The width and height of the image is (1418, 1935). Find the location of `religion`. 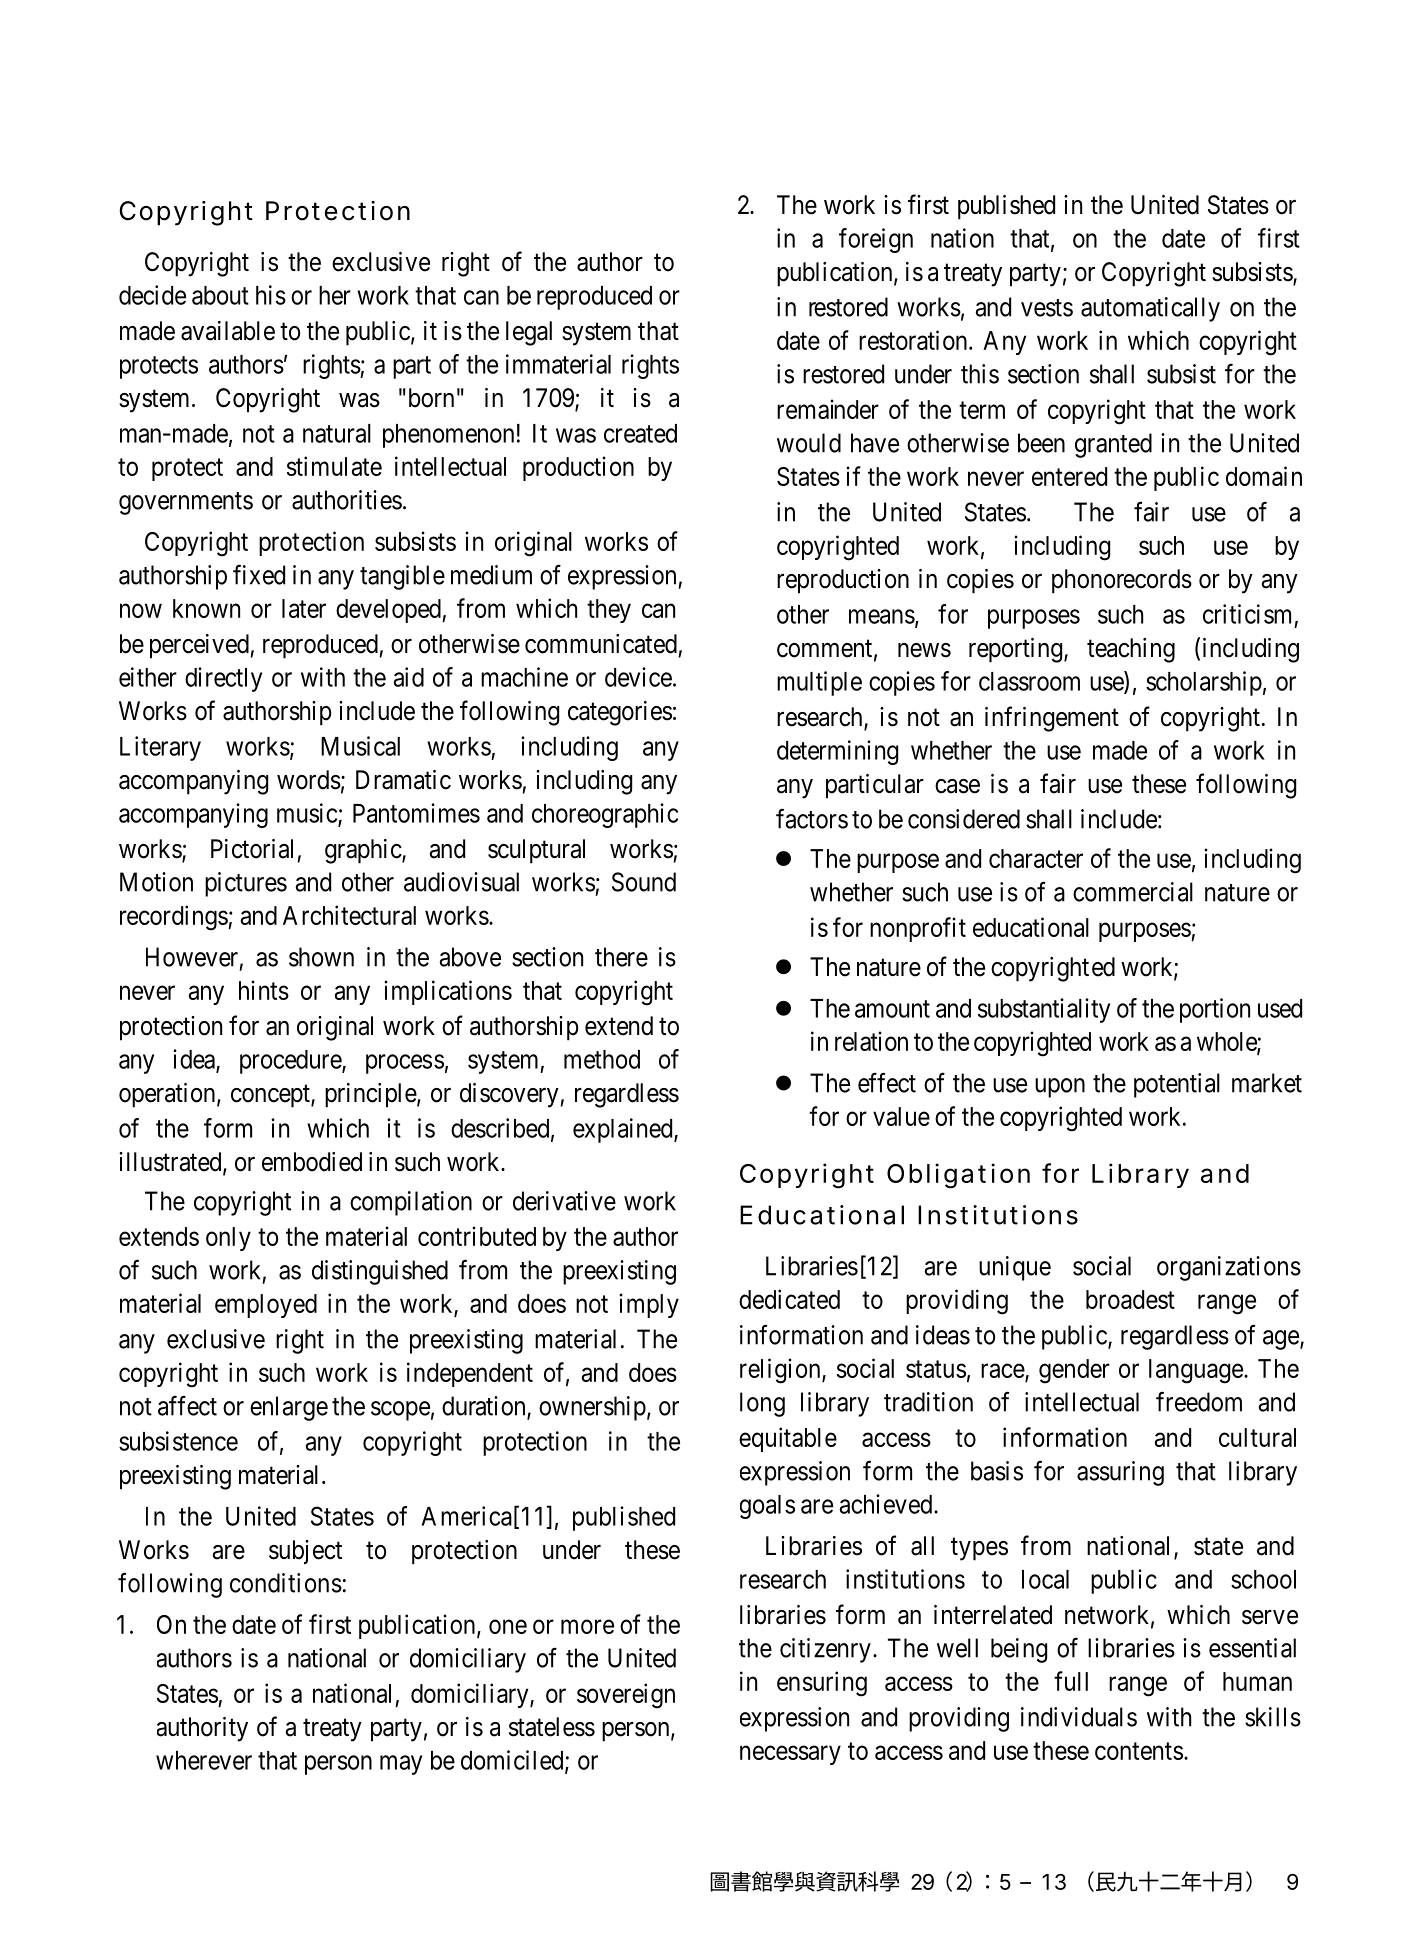

religion is located at coordinates (781, 1371).
